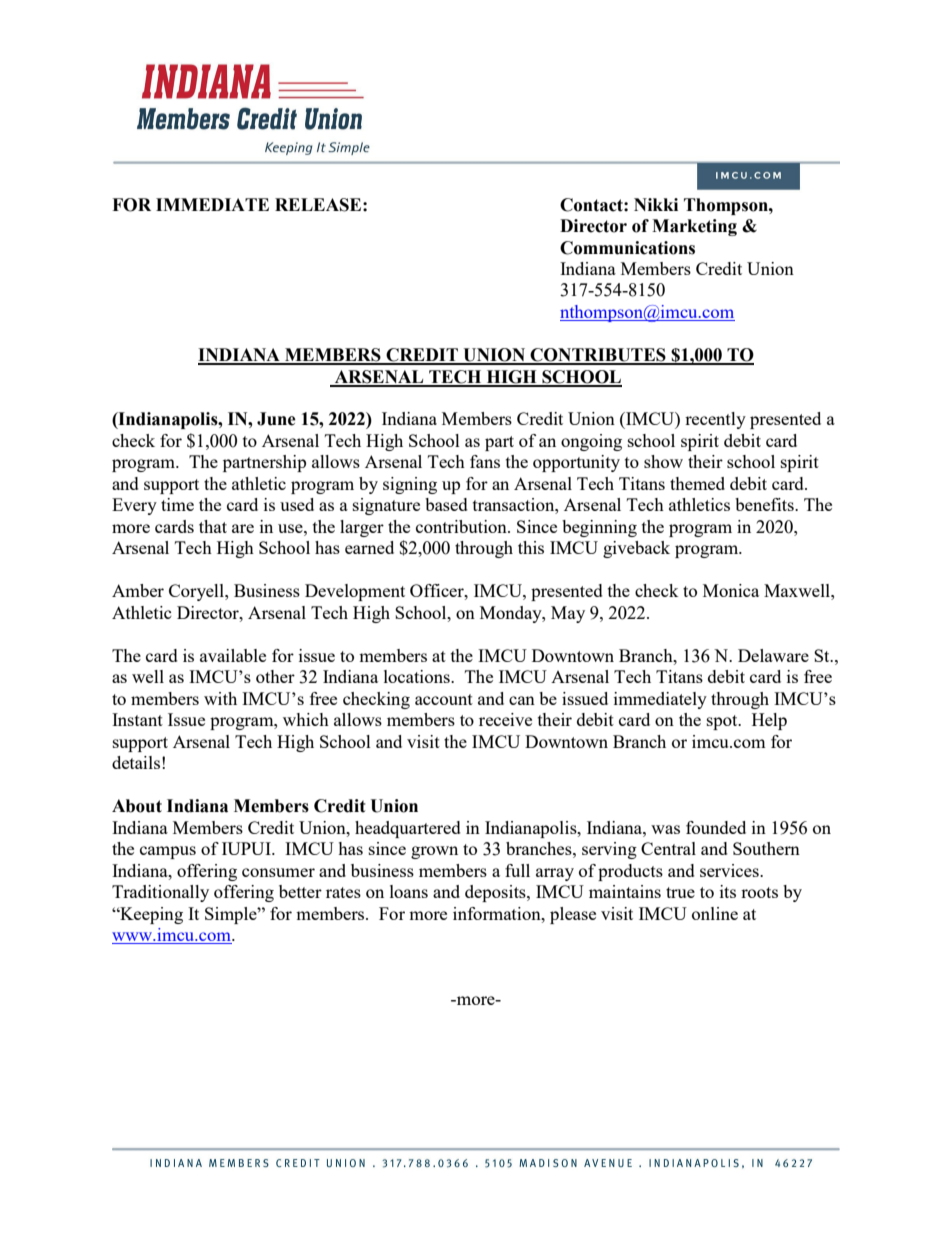 The width and height of the screenshot is (952, 1233). I want to click on locations, so click(418, 676).
